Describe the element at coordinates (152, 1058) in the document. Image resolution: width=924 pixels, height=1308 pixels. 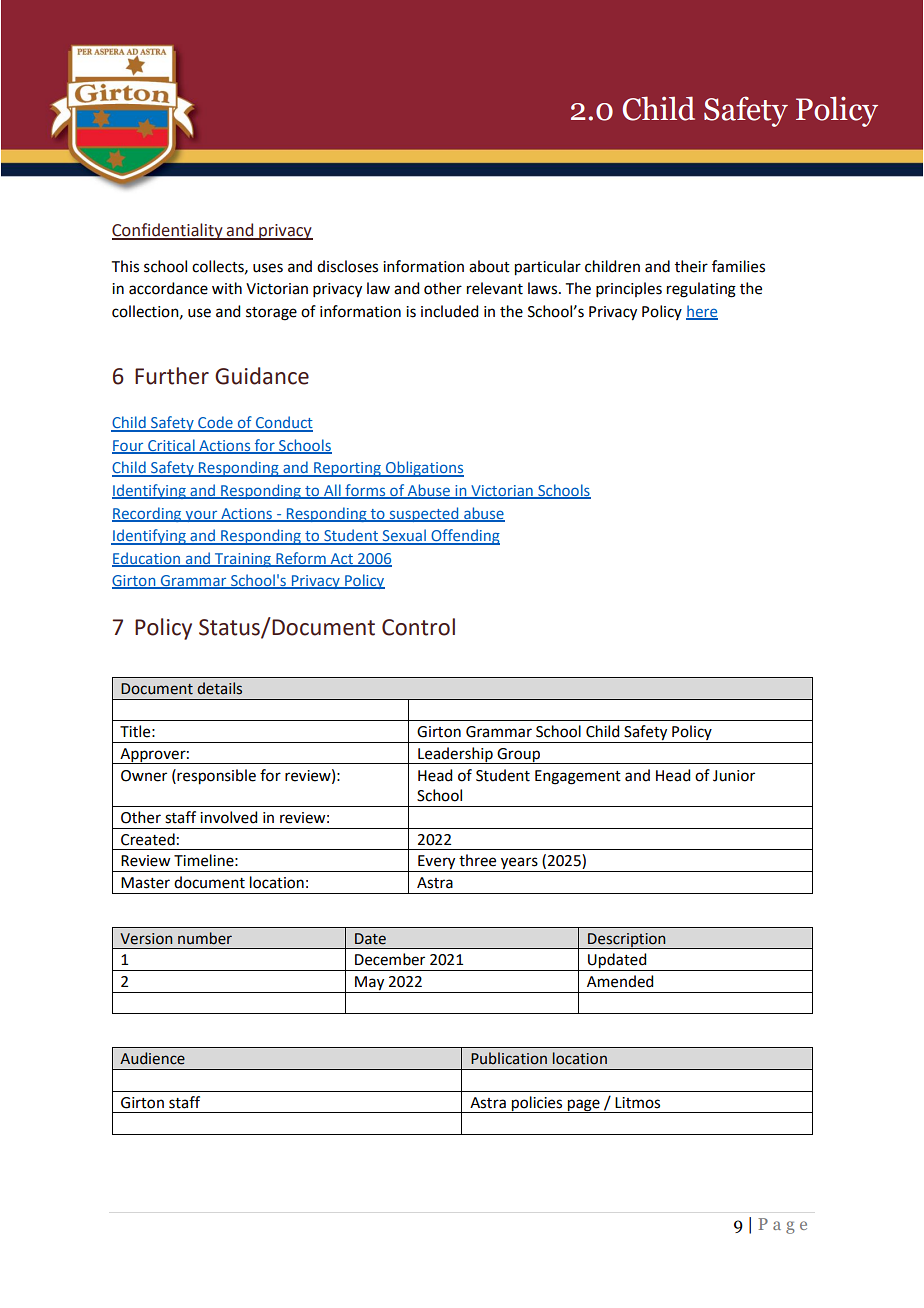
I see `Audience` at that location.
